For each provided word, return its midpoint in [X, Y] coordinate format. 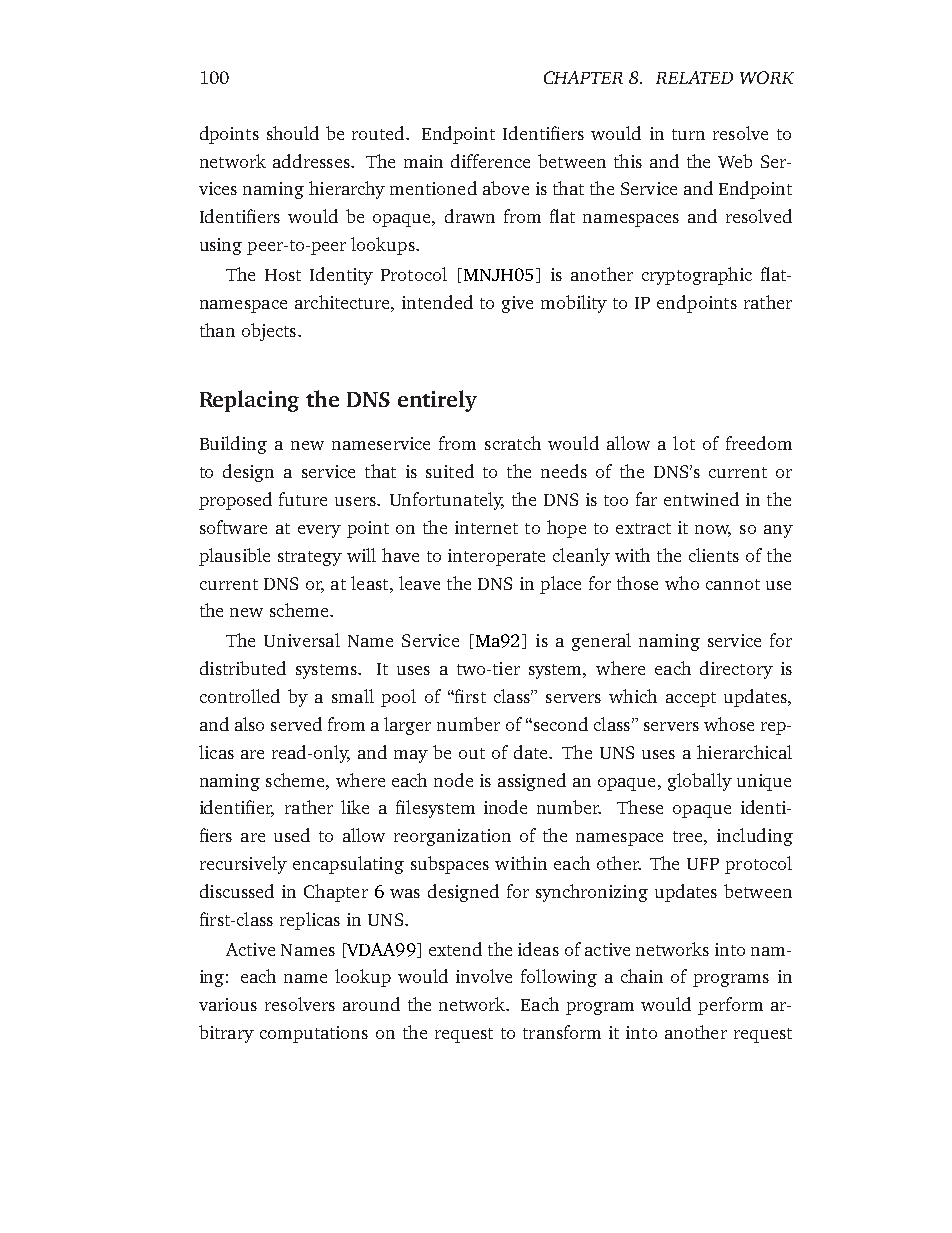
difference [490, 161]
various [228, 1004]
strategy [310, 558]
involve [484, 976]
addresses [312, 161]
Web [735, 161]
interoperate [496, 557]
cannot [733, 584]
